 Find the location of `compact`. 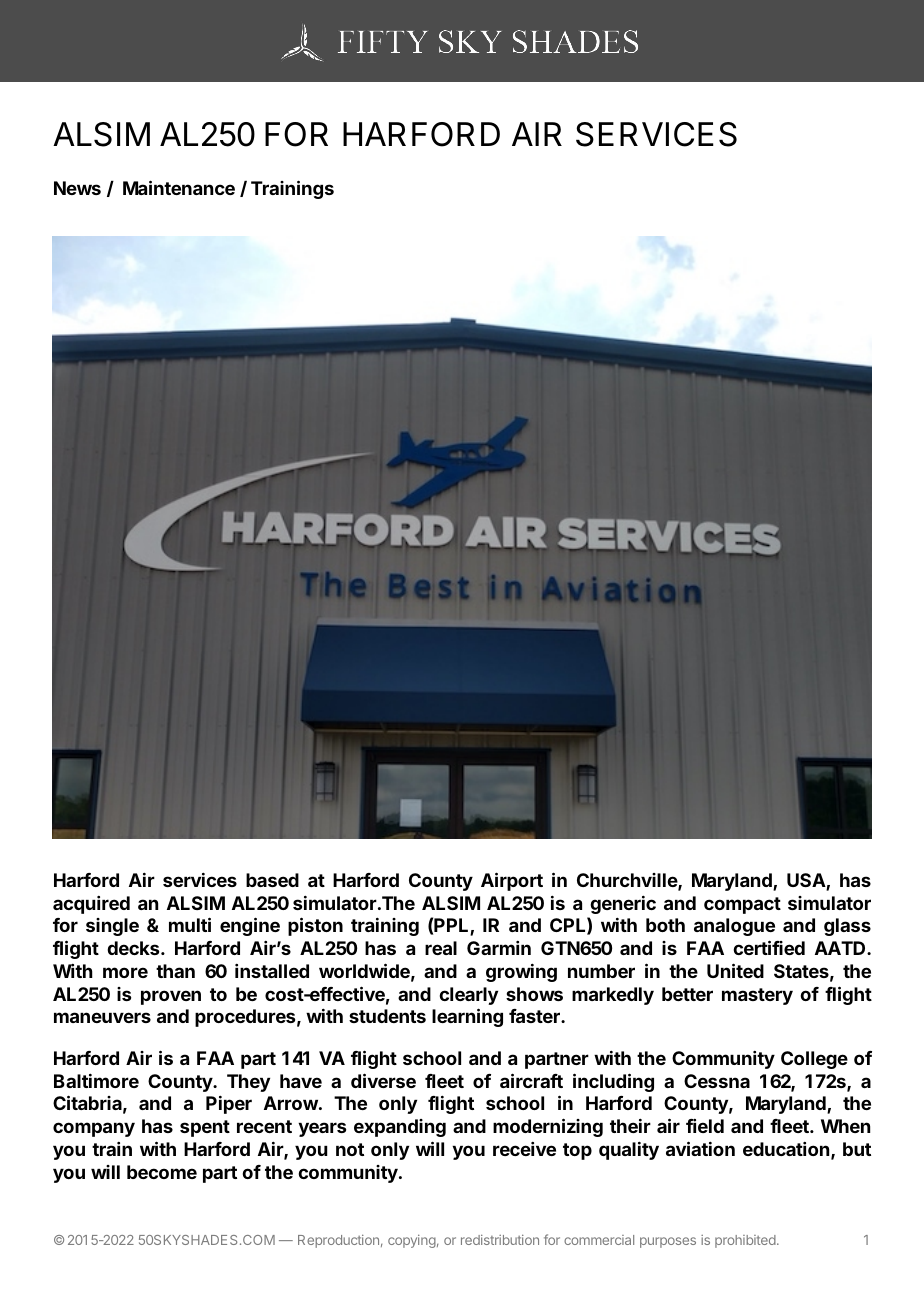

compact is located at coordinates (742, 905).
